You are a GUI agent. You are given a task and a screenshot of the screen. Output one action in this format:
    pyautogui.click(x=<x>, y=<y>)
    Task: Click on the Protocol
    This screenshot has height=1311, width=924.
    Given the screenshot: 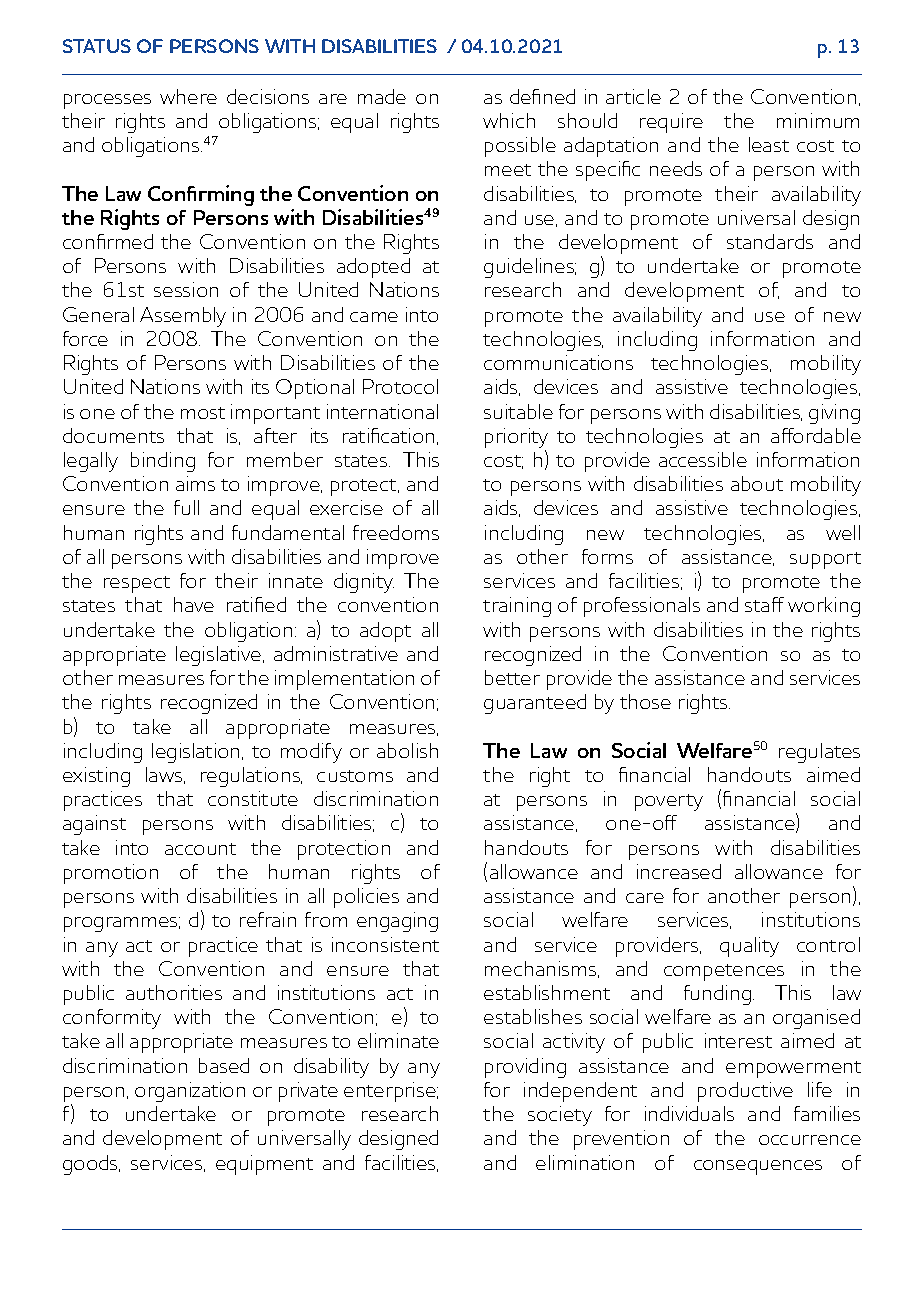 What is the action you would take?
    pyautogui.click(x=400, y=386)
